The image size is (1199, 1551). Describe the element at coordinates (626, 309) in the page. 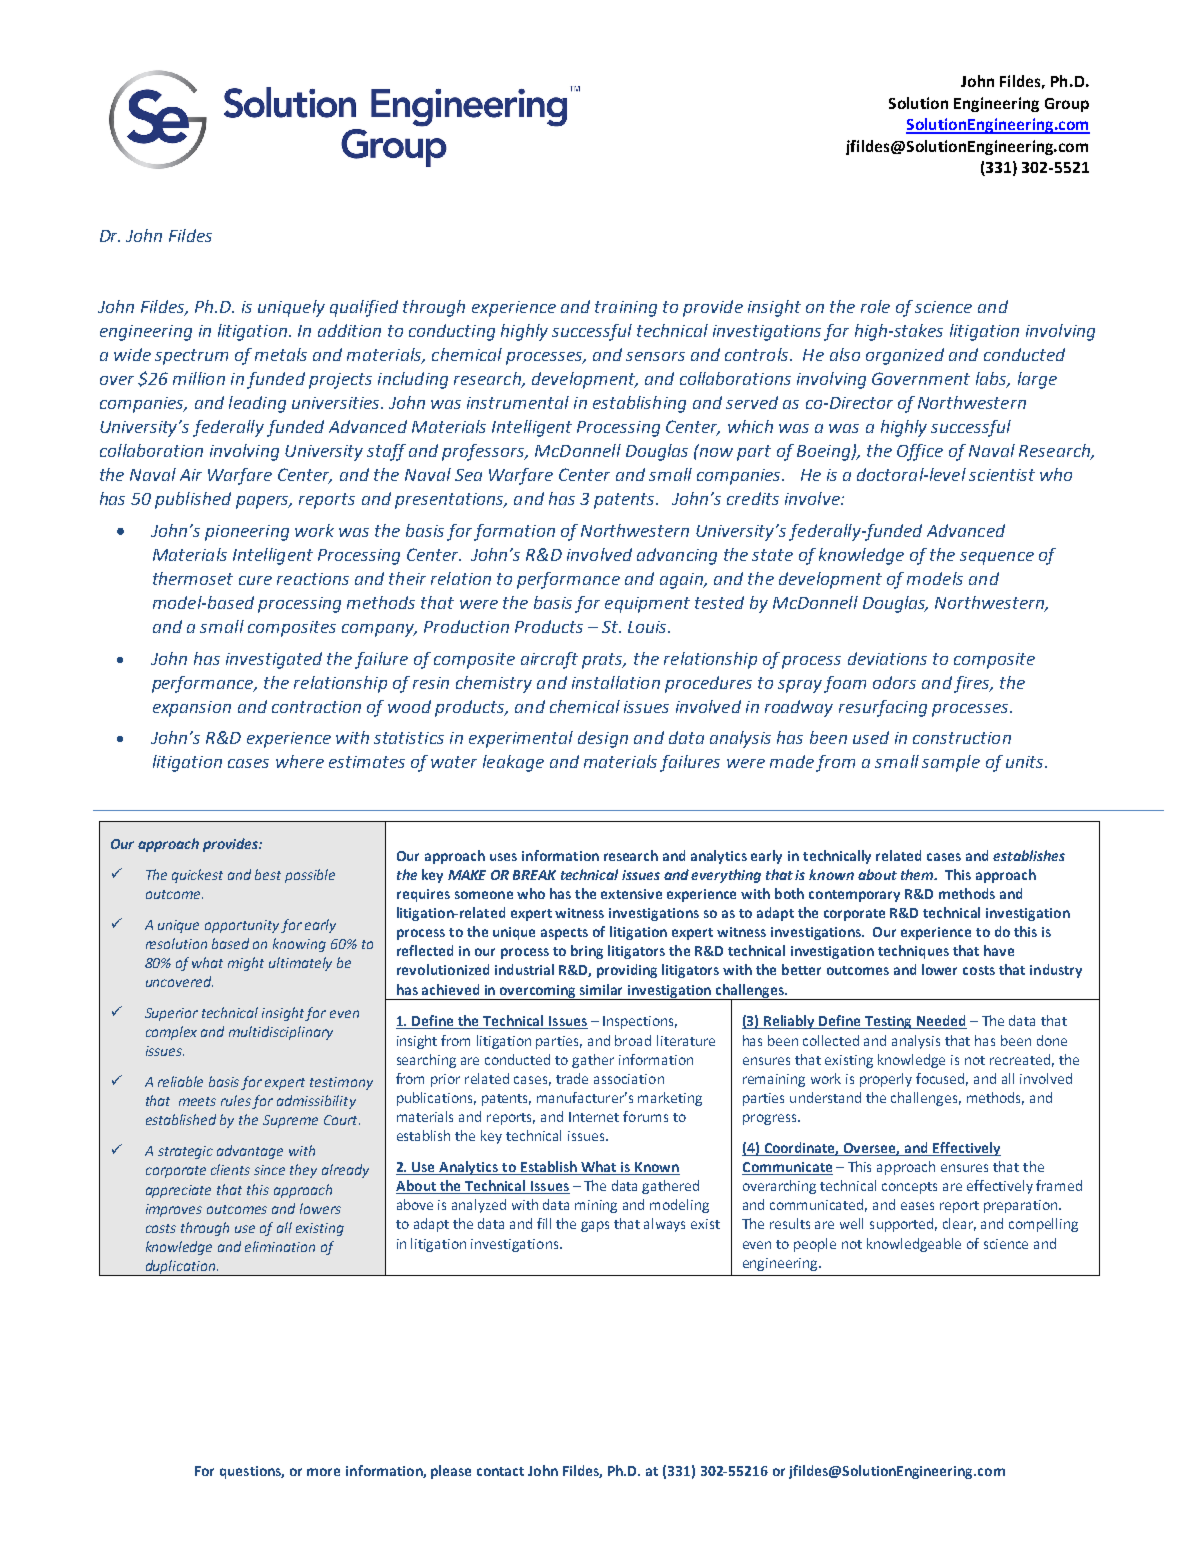

I see `training` at that location.
